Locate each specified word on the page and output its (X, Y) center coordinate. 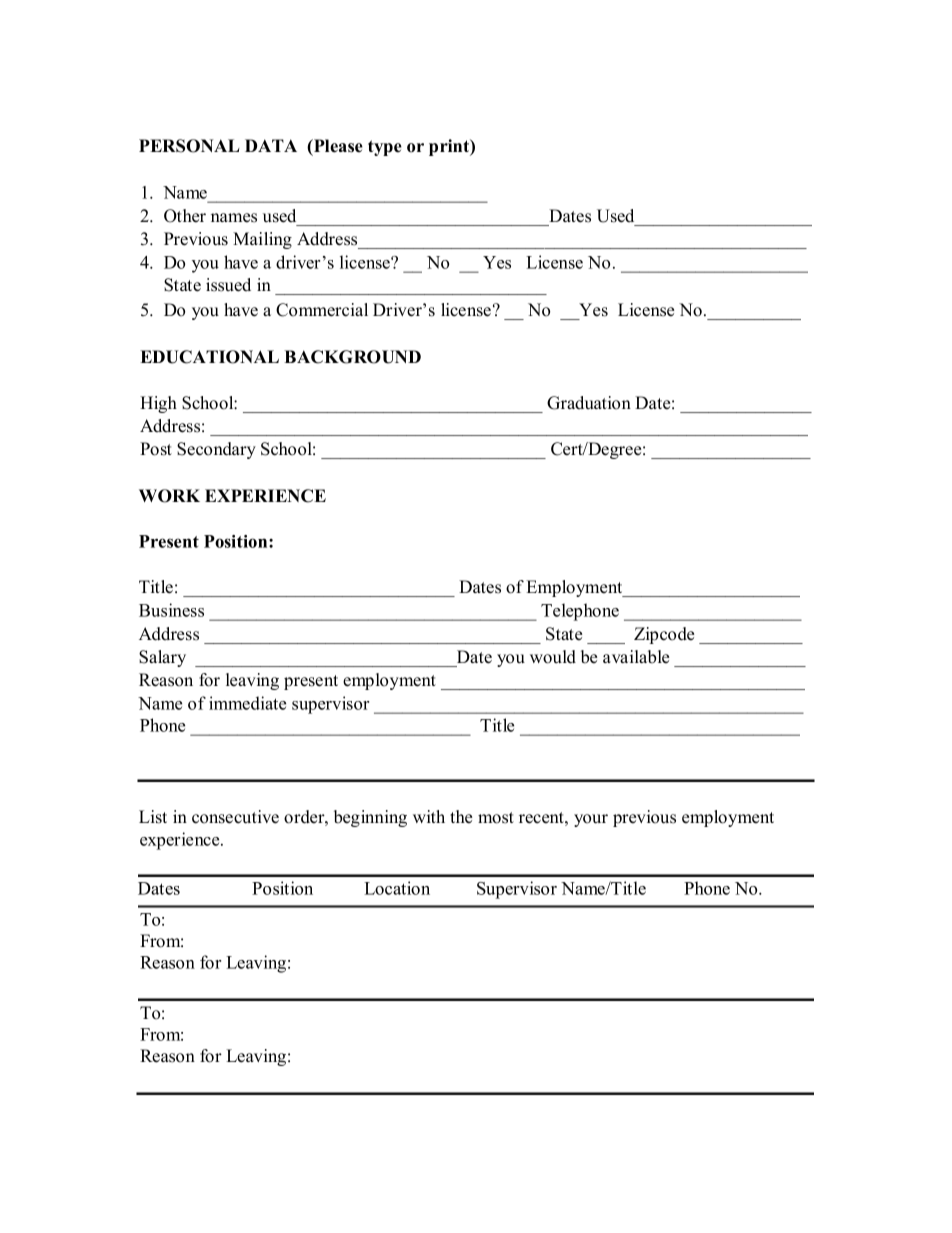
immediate (247, 703)
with (429, 816)
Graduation (589, 403)
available (636, 657)
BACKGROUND (352, 357)
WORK (169, 496)
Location (397, 888)
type (385, 148)
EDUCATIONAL (209, 357)
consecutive (235, 817)
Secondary (216, 450)
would (553, 657)
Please (337, 146)
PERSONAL (189, 146)
